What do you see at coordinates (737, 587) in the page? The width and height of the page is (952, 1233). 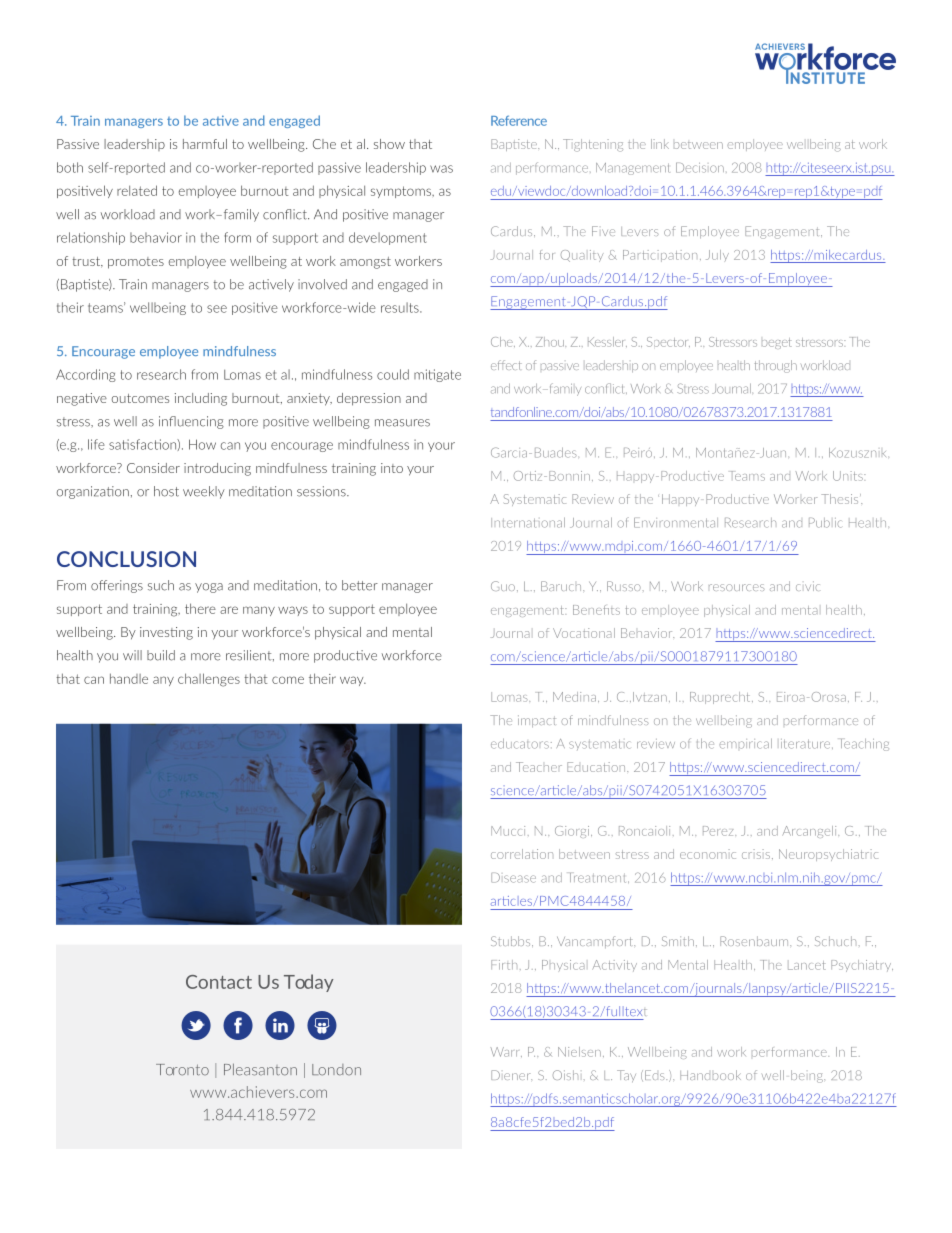 I see `resources` at bounding box center [737, 587].
